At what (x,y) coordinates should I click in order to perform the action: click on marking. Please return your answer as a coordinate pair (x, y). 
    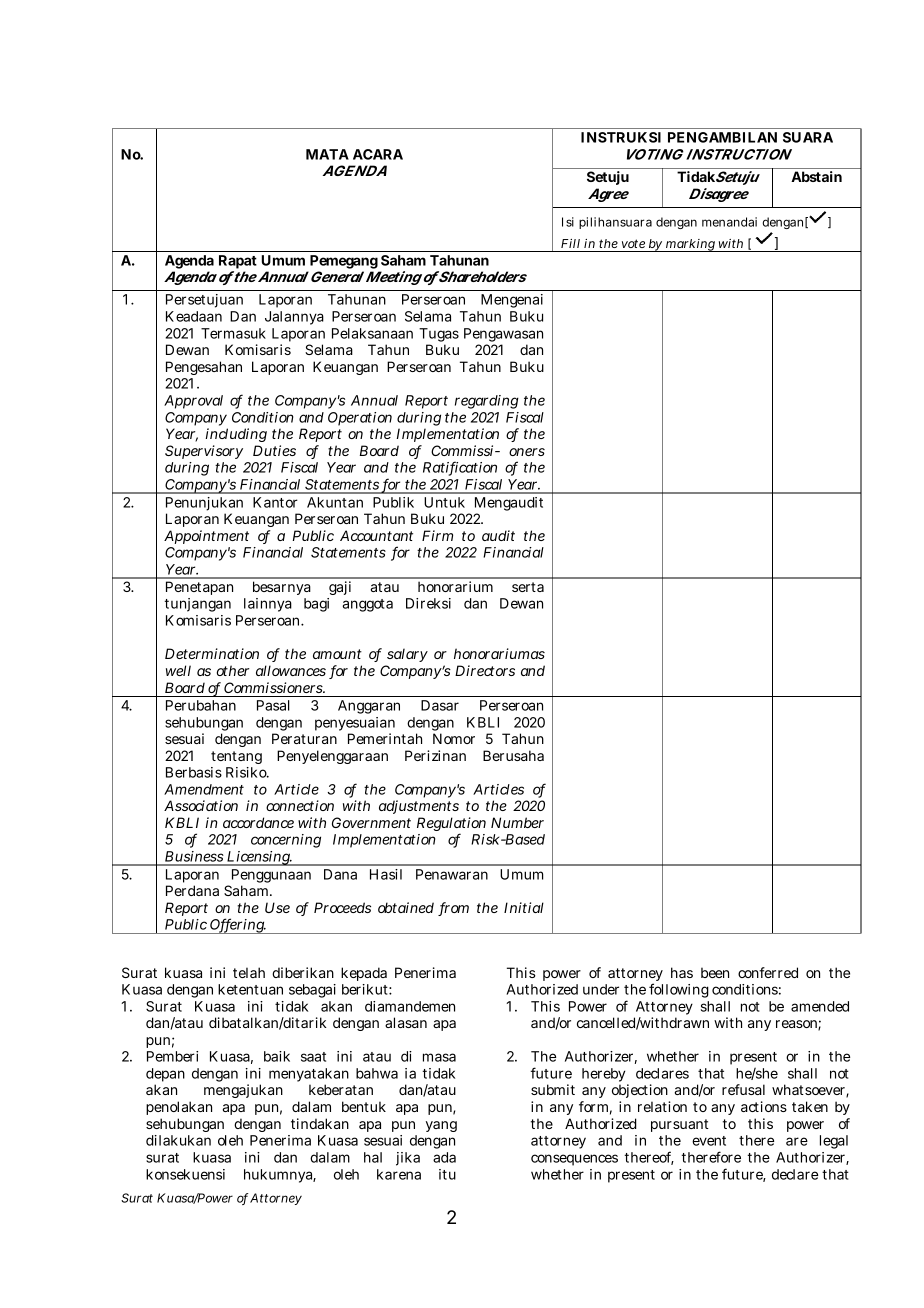
    Looking at the image, I should click on (690, 245).
